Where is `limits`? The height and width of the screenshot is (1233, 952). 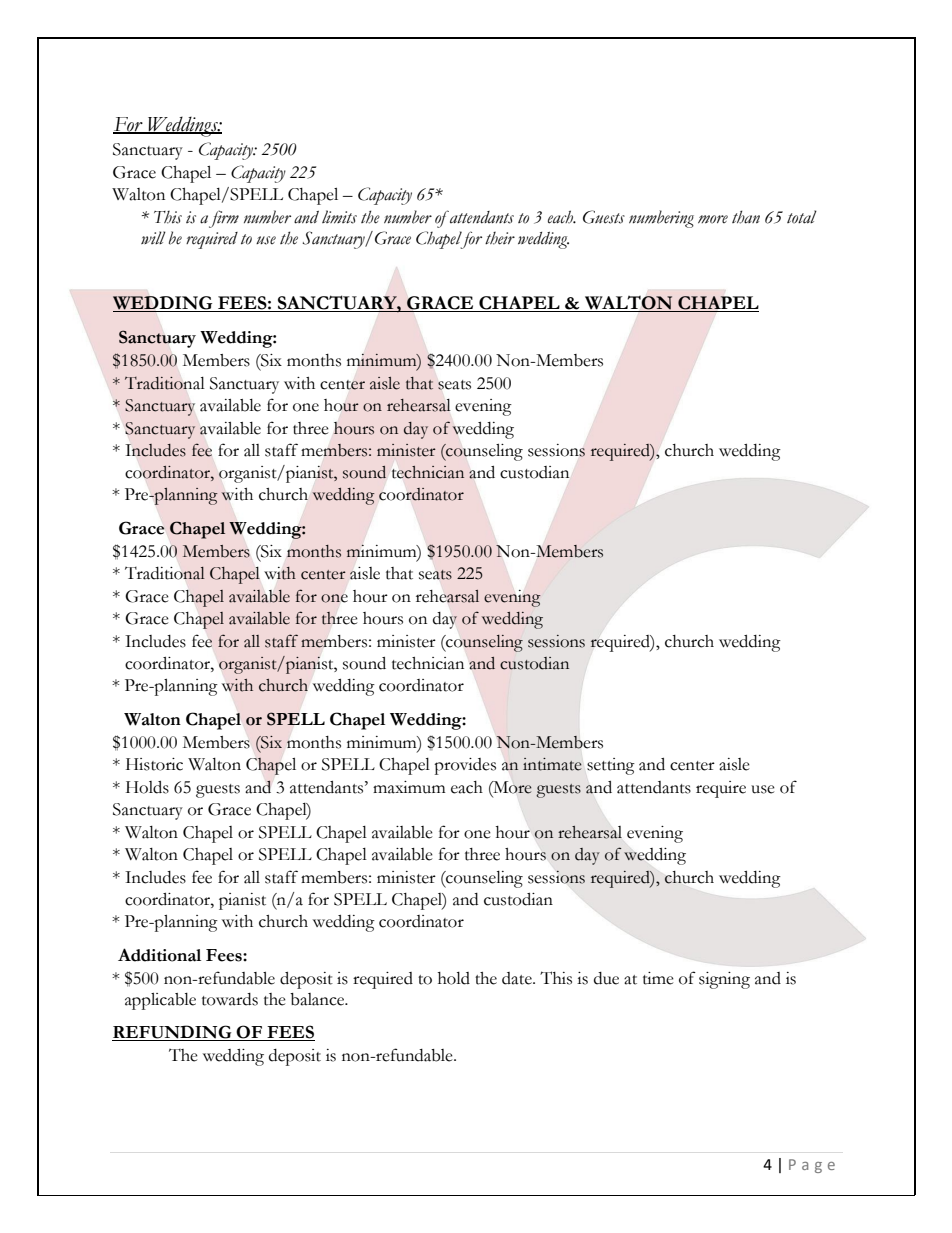
limits is located at coordinates (339, 217).
